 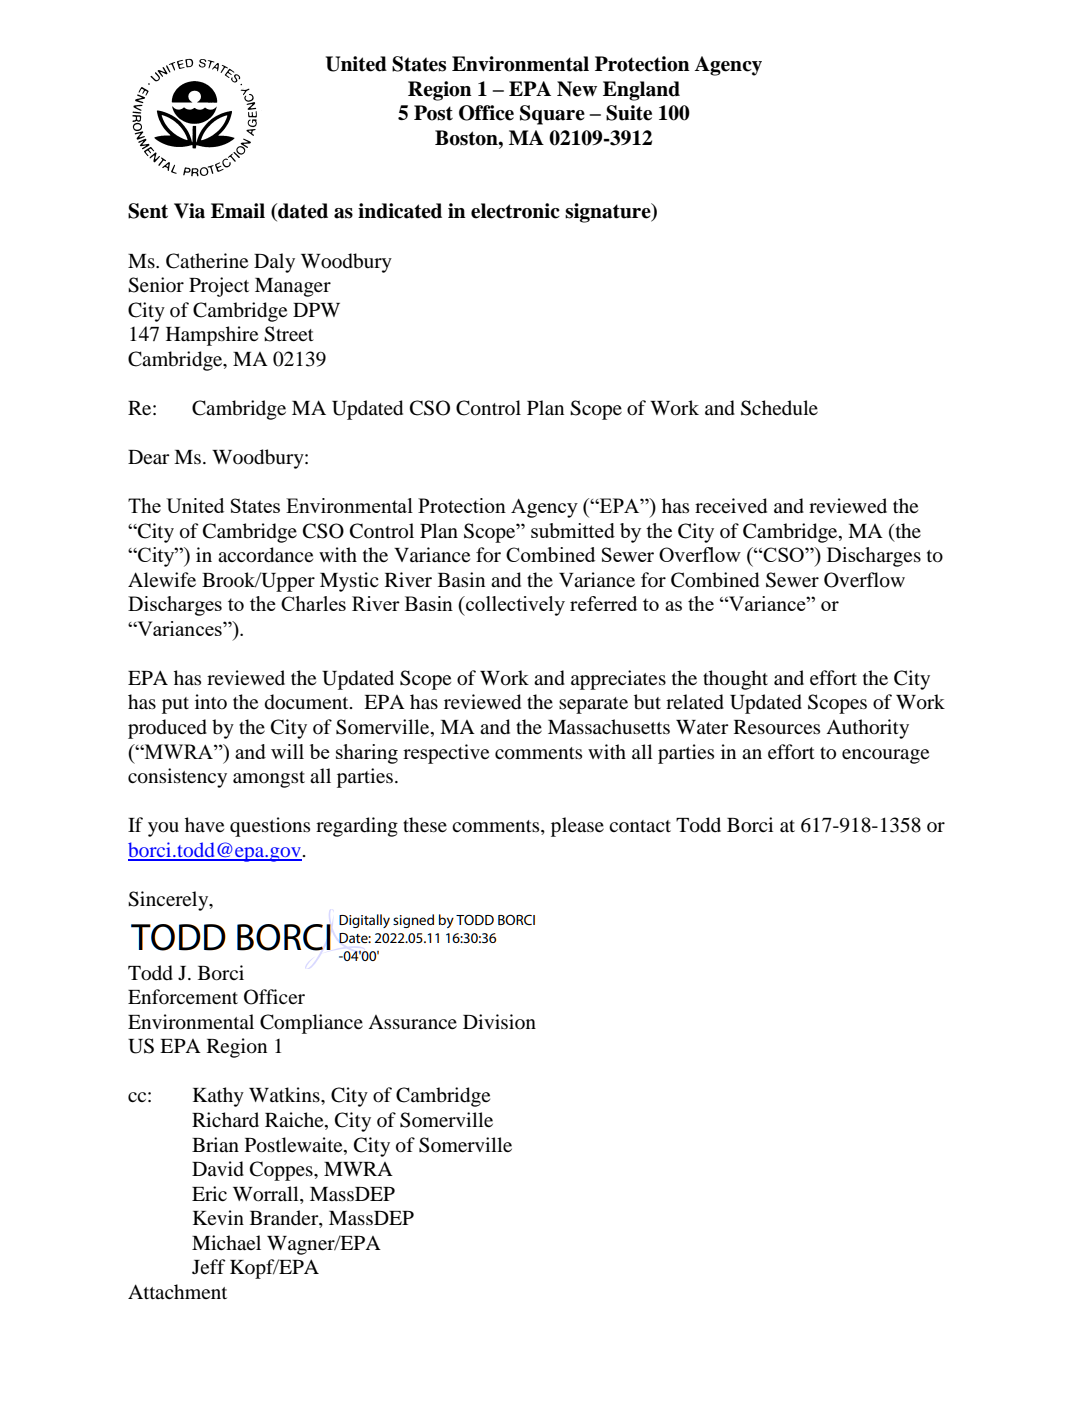 I want to click on Michael, so click(x=226, y=1242).
